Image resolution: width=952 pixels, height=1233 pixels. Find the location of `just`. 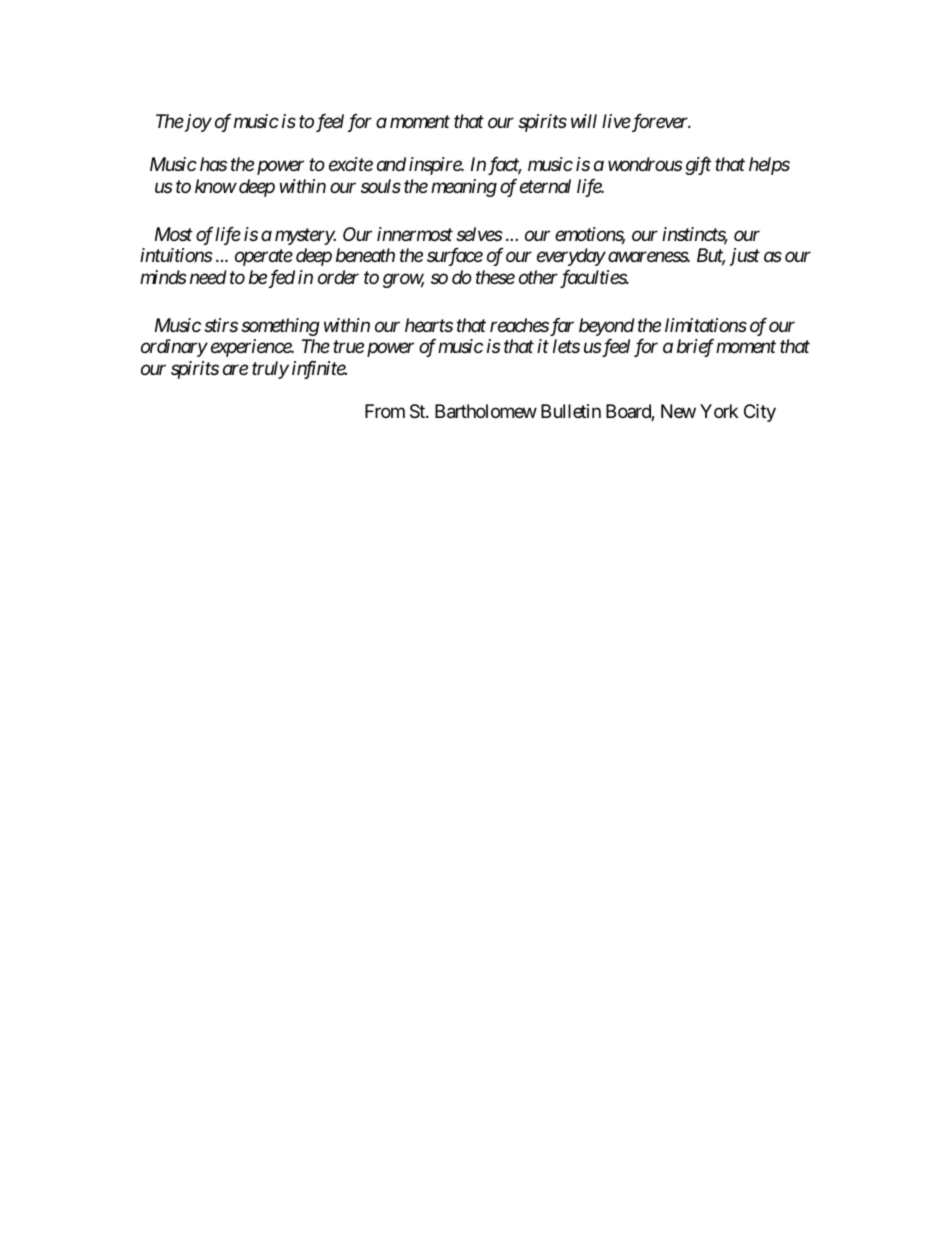

just is located at coordinates (745, 257).
